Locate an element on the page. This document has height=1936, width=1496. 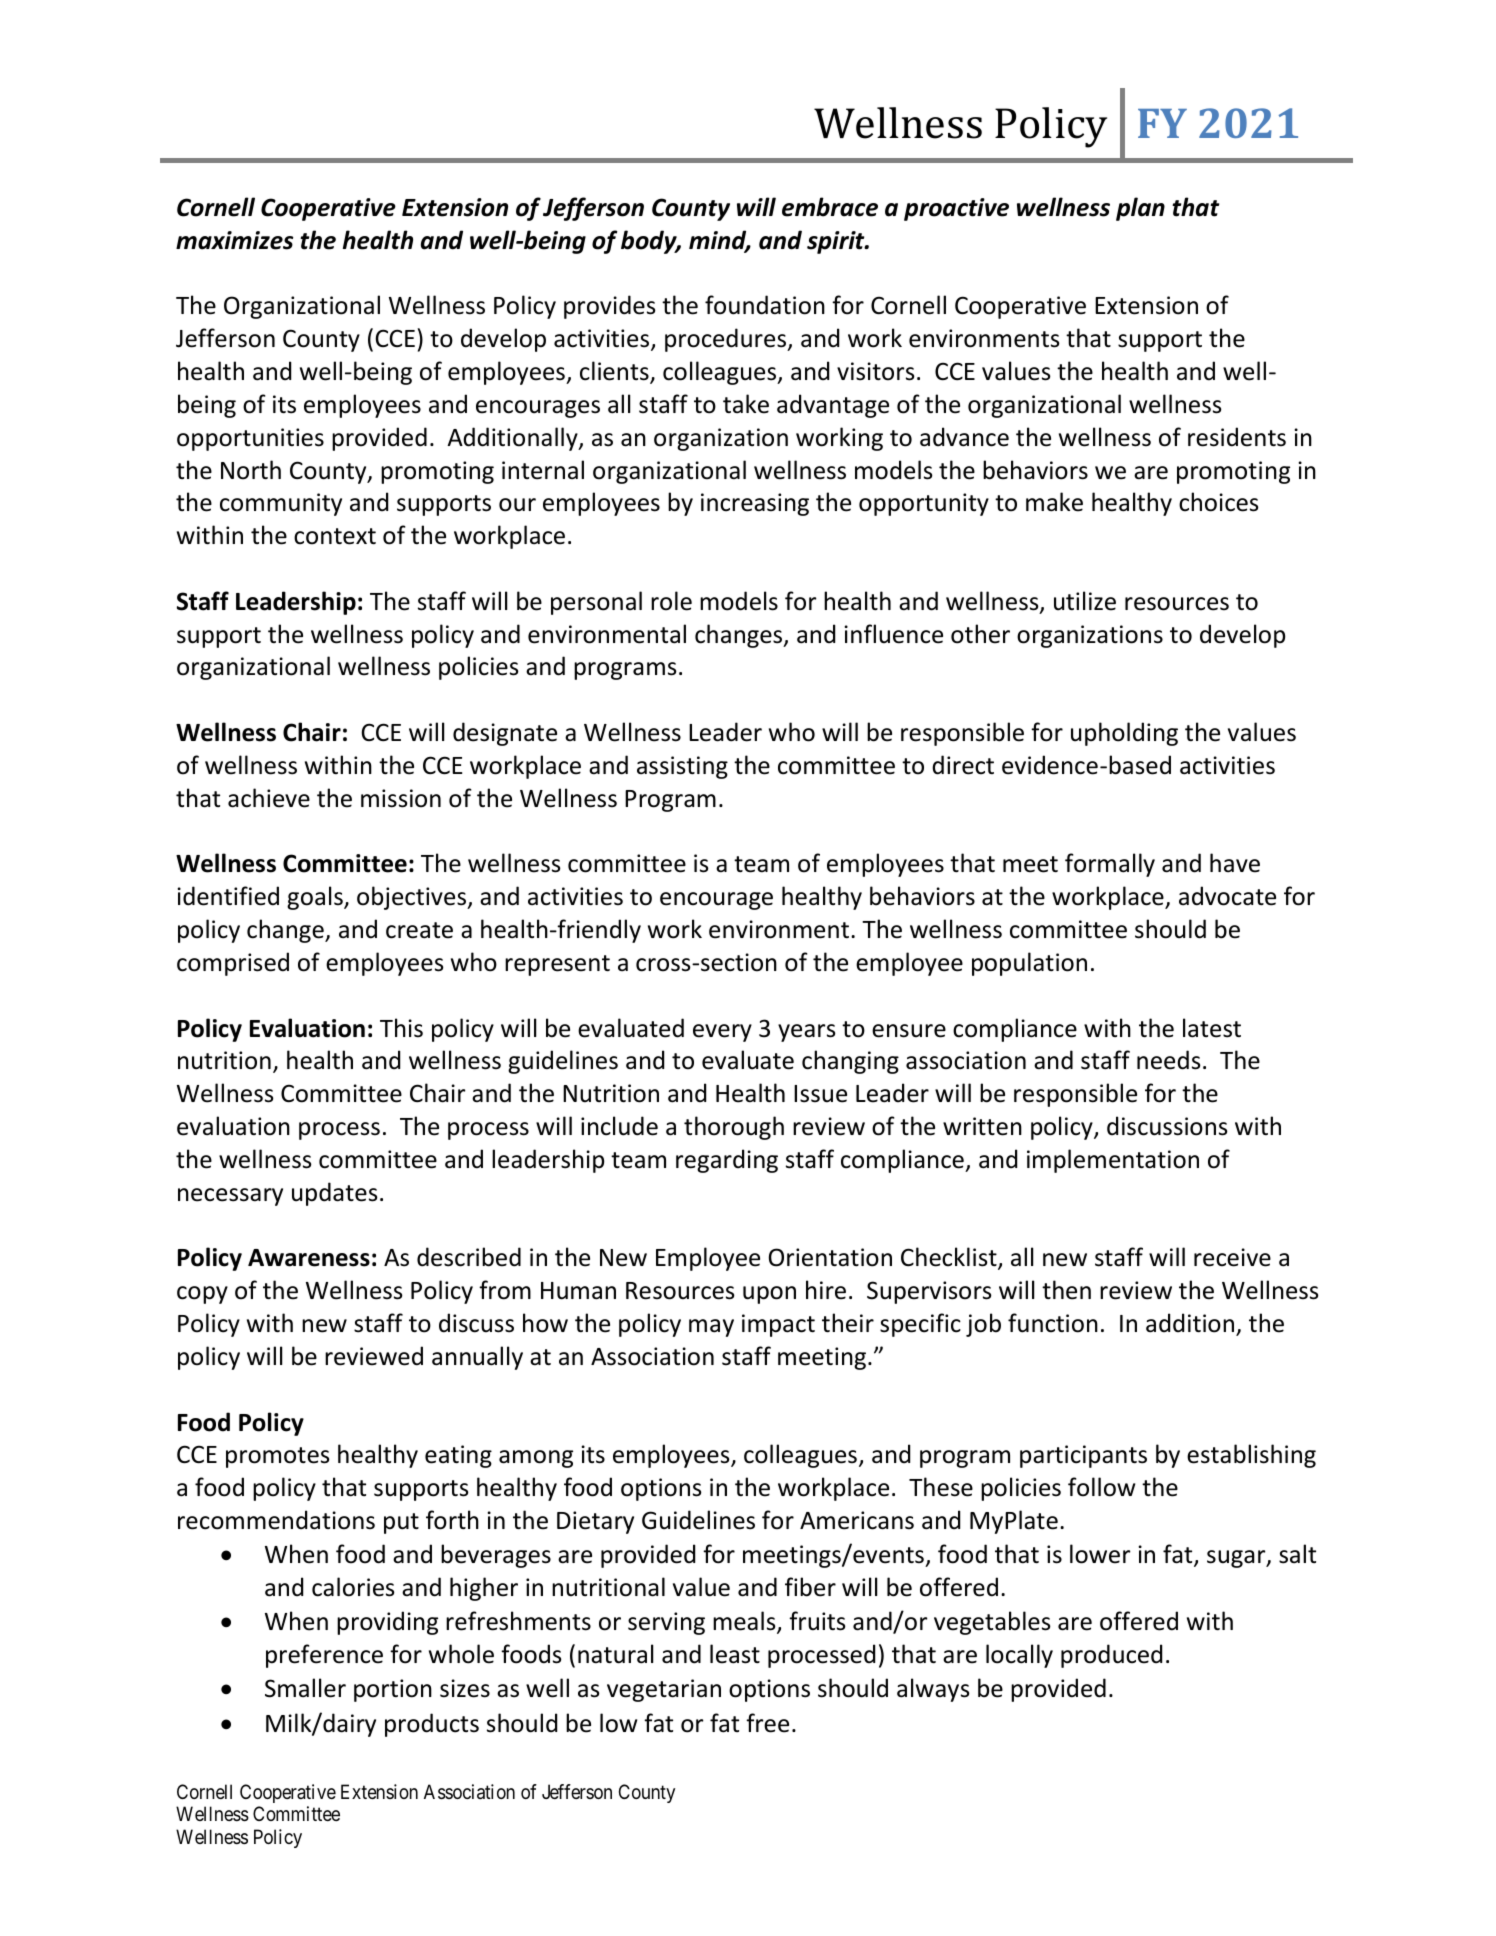
assisting is located at coordinates (682, 767).
